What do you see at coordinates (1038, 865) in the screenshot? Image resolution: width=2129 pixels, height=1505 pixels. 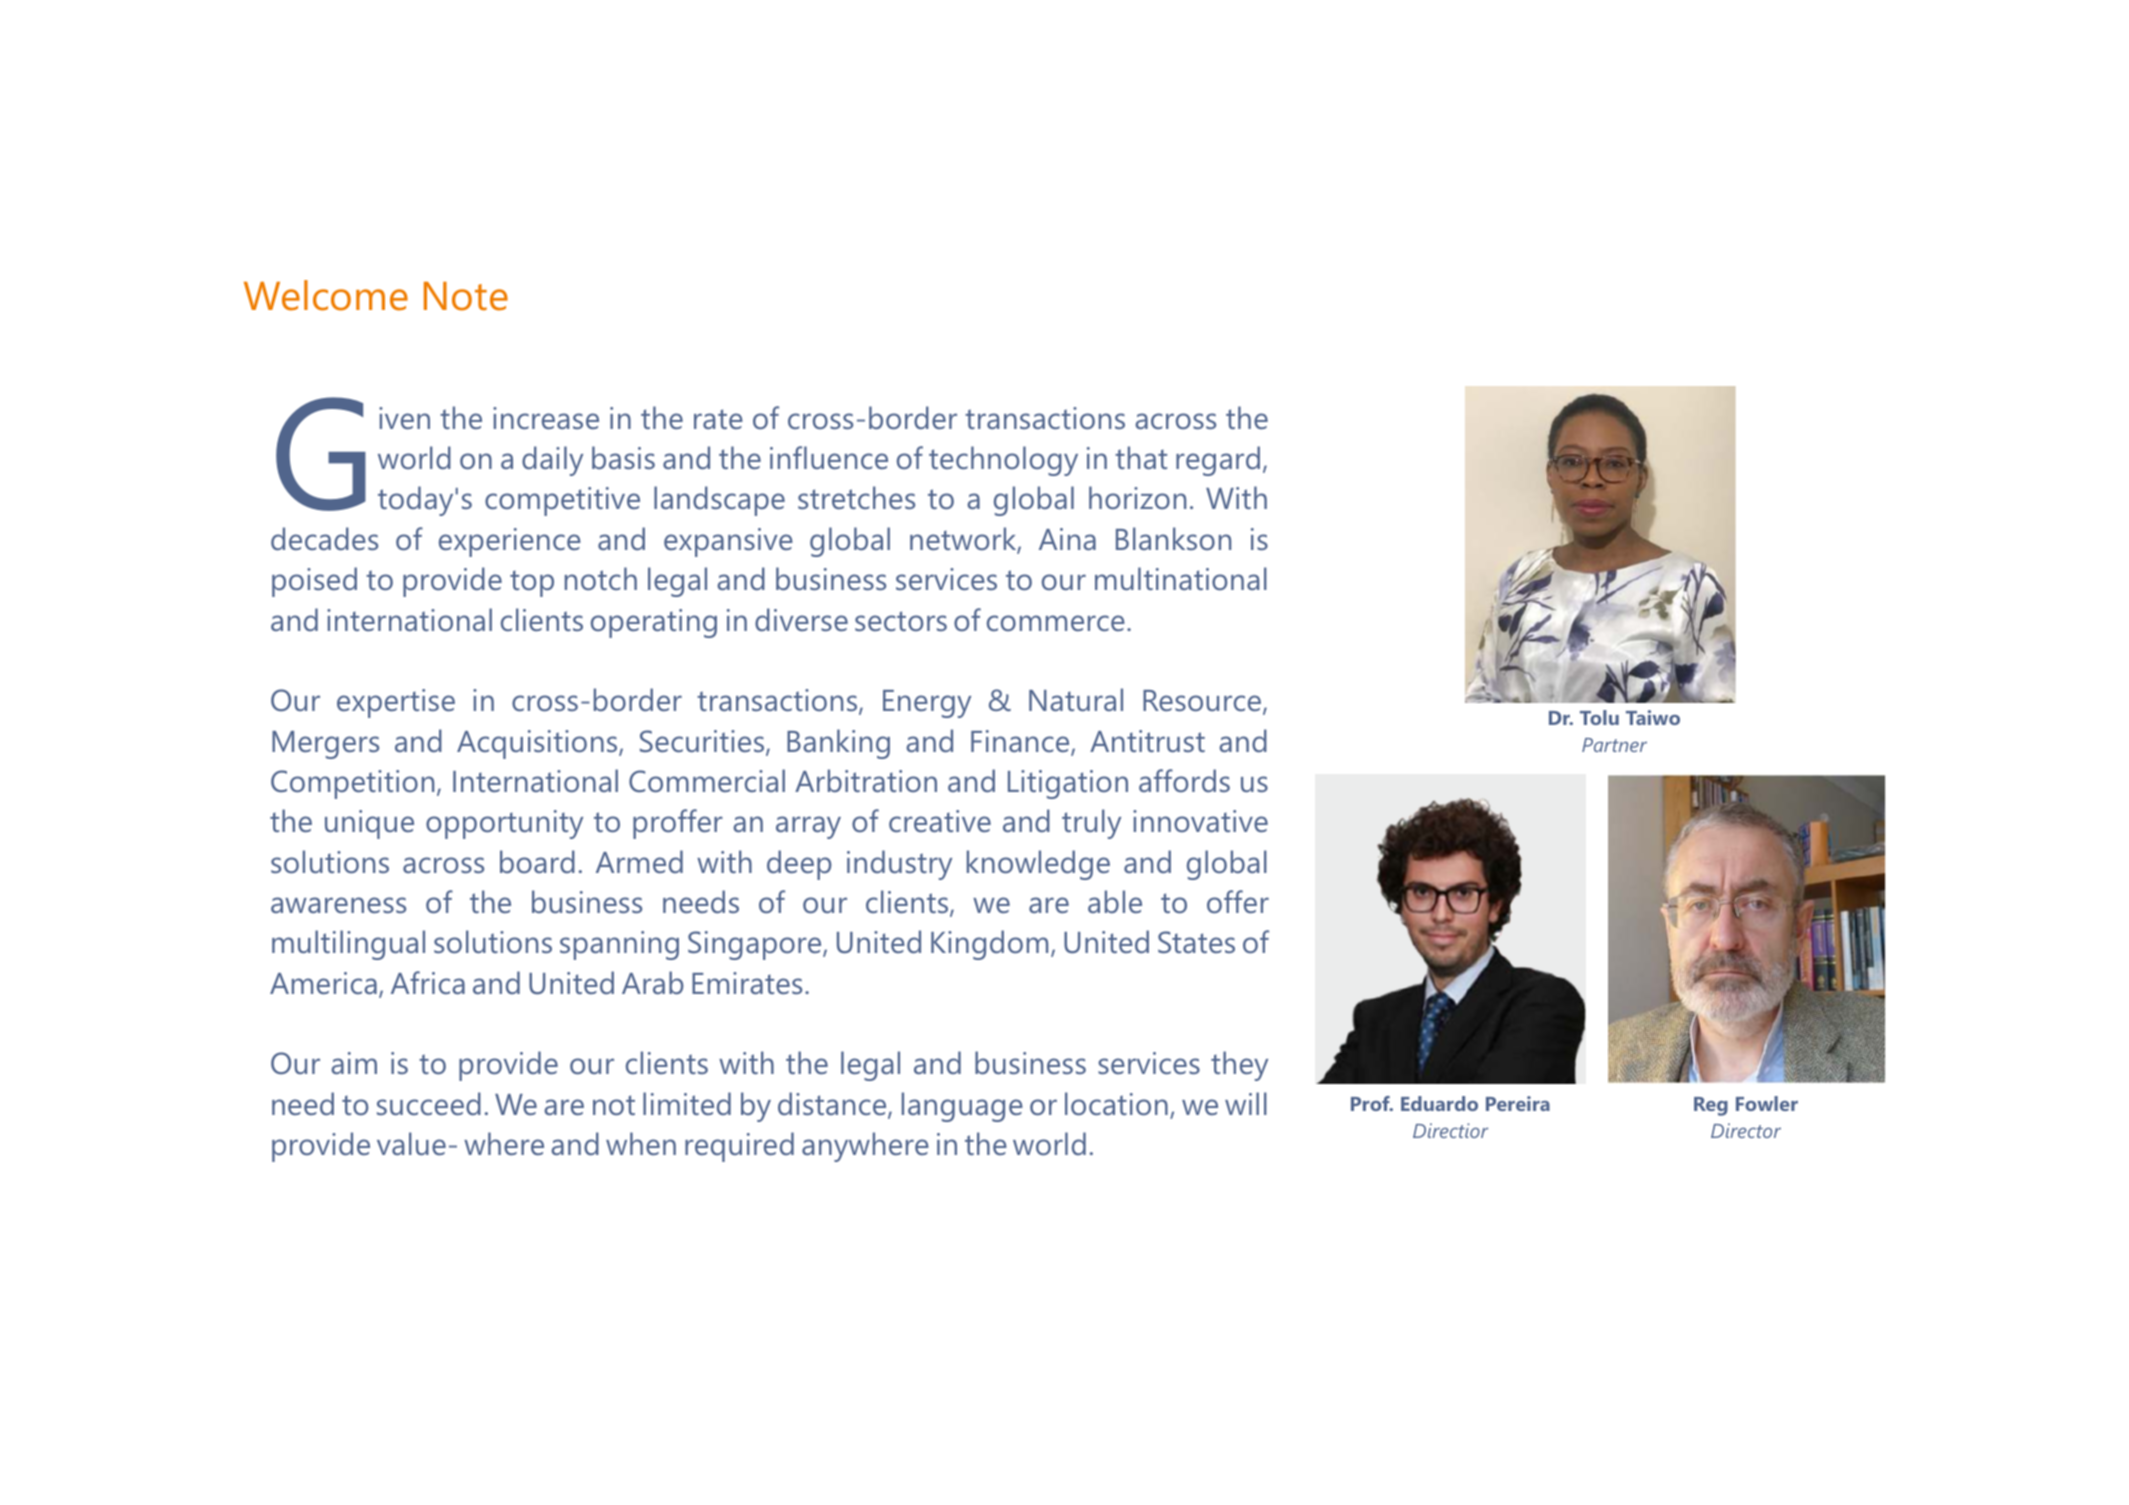 I see `knowledge` at bounding box center [1038, 865].
